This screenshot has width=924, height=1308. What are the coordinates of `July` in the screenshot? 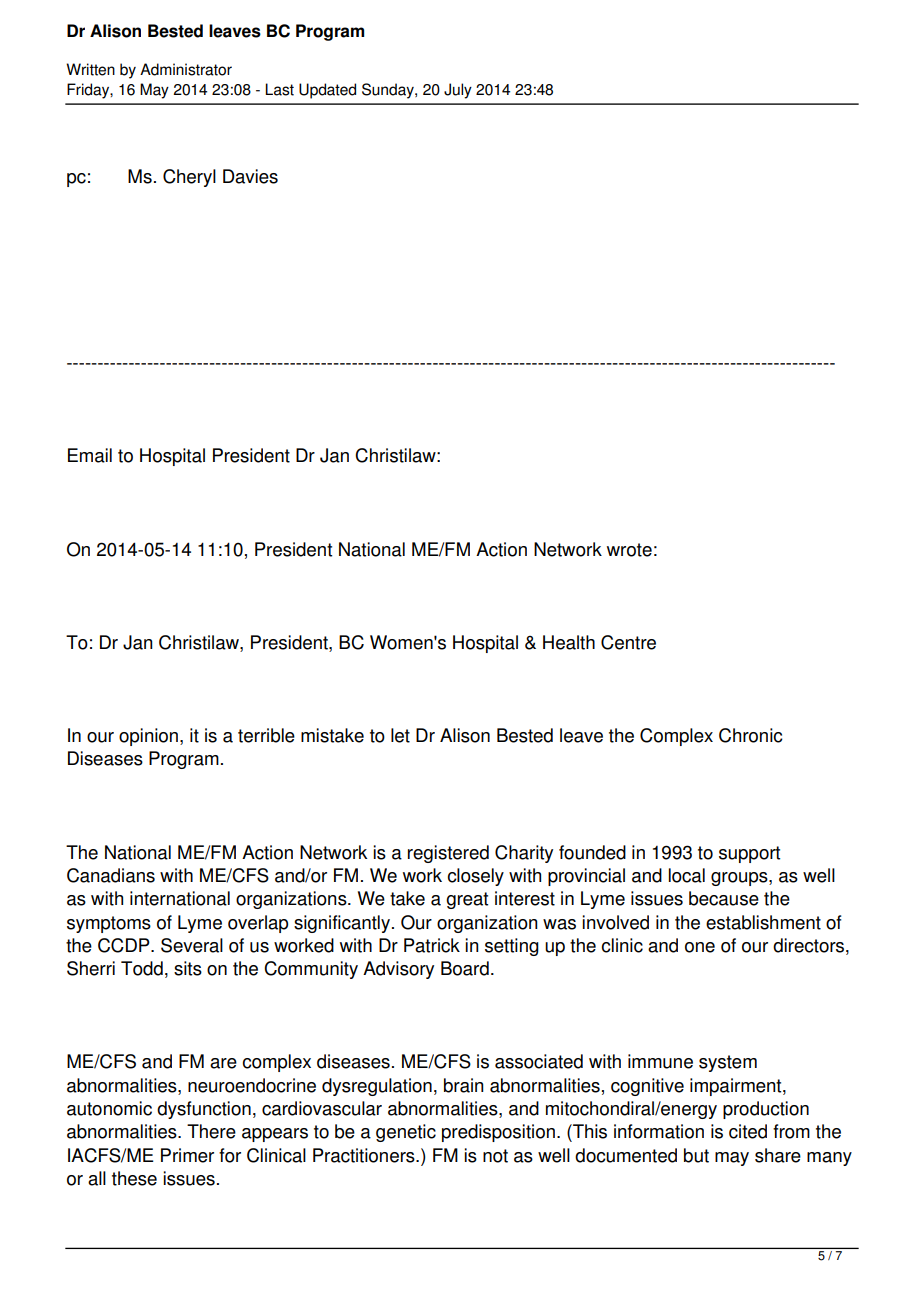 It's located at (458, 91).
